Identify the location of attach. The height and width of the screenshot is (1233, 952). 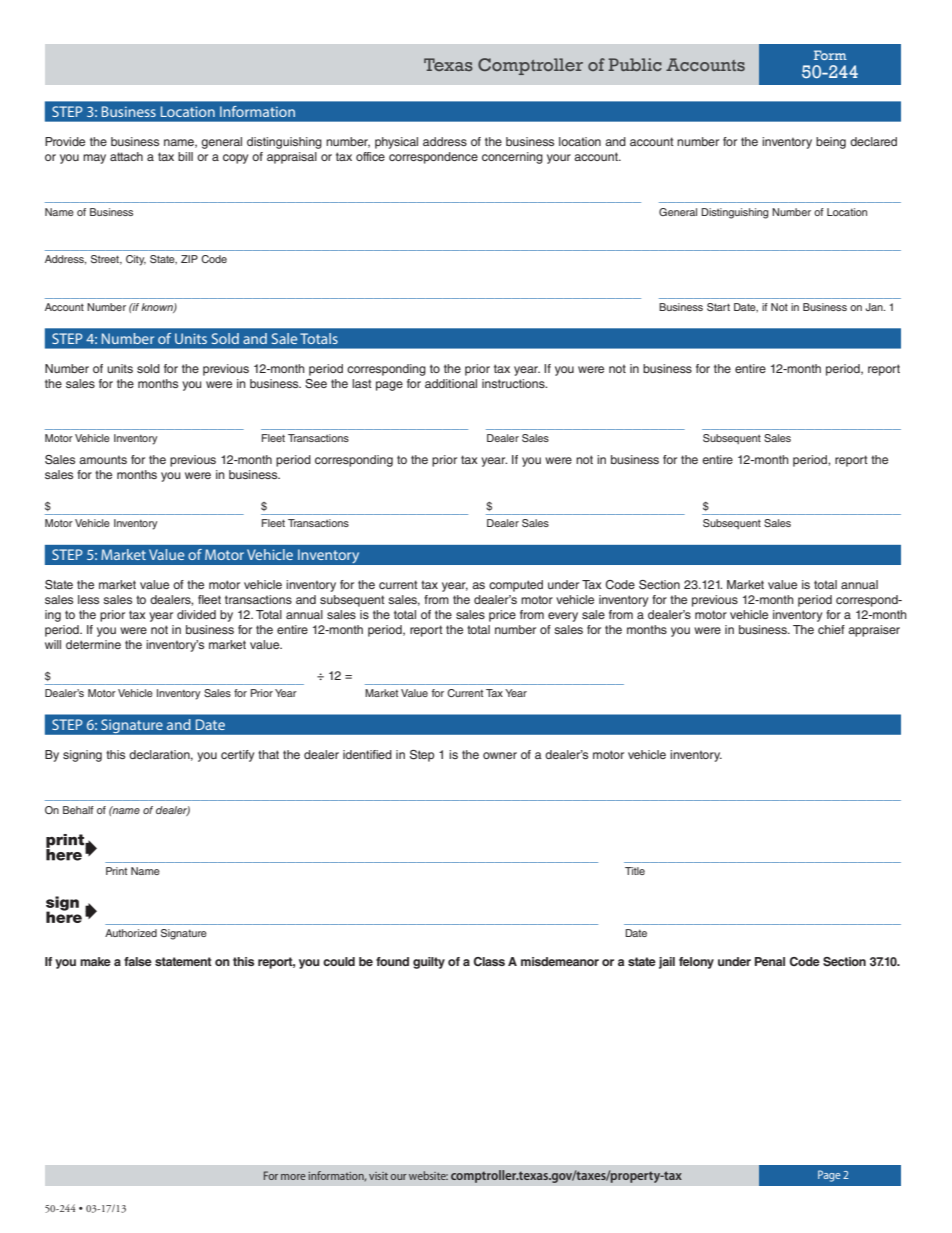
(126, 156).
